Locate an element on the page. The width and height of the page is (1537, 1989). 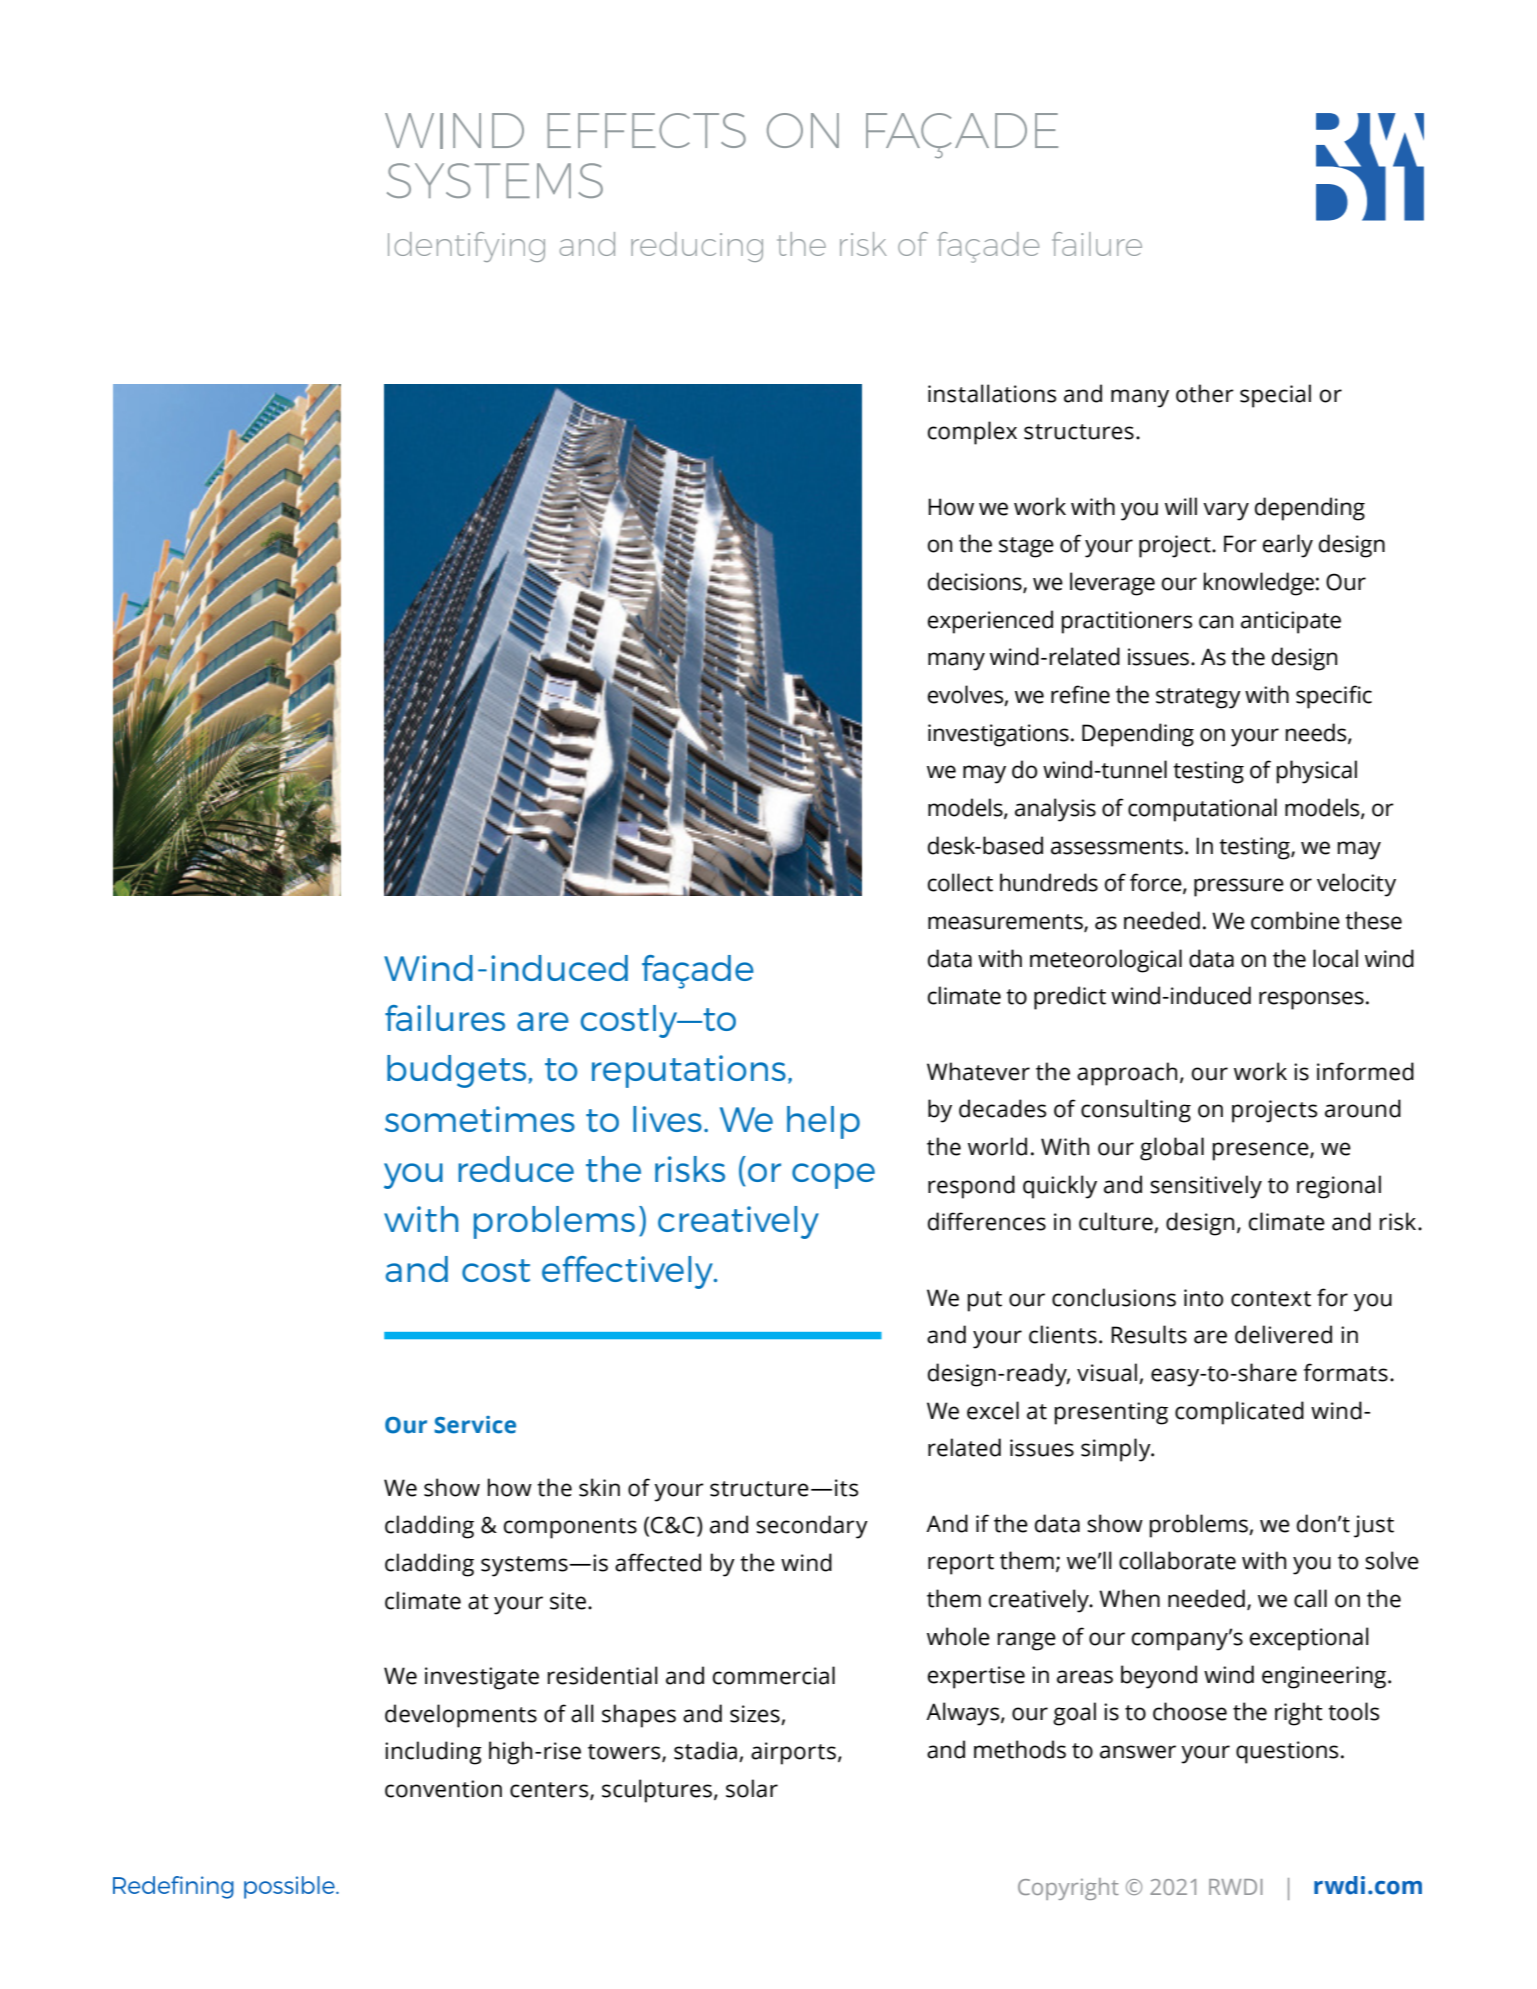
questions is located at coordinates (1287, 1752).
